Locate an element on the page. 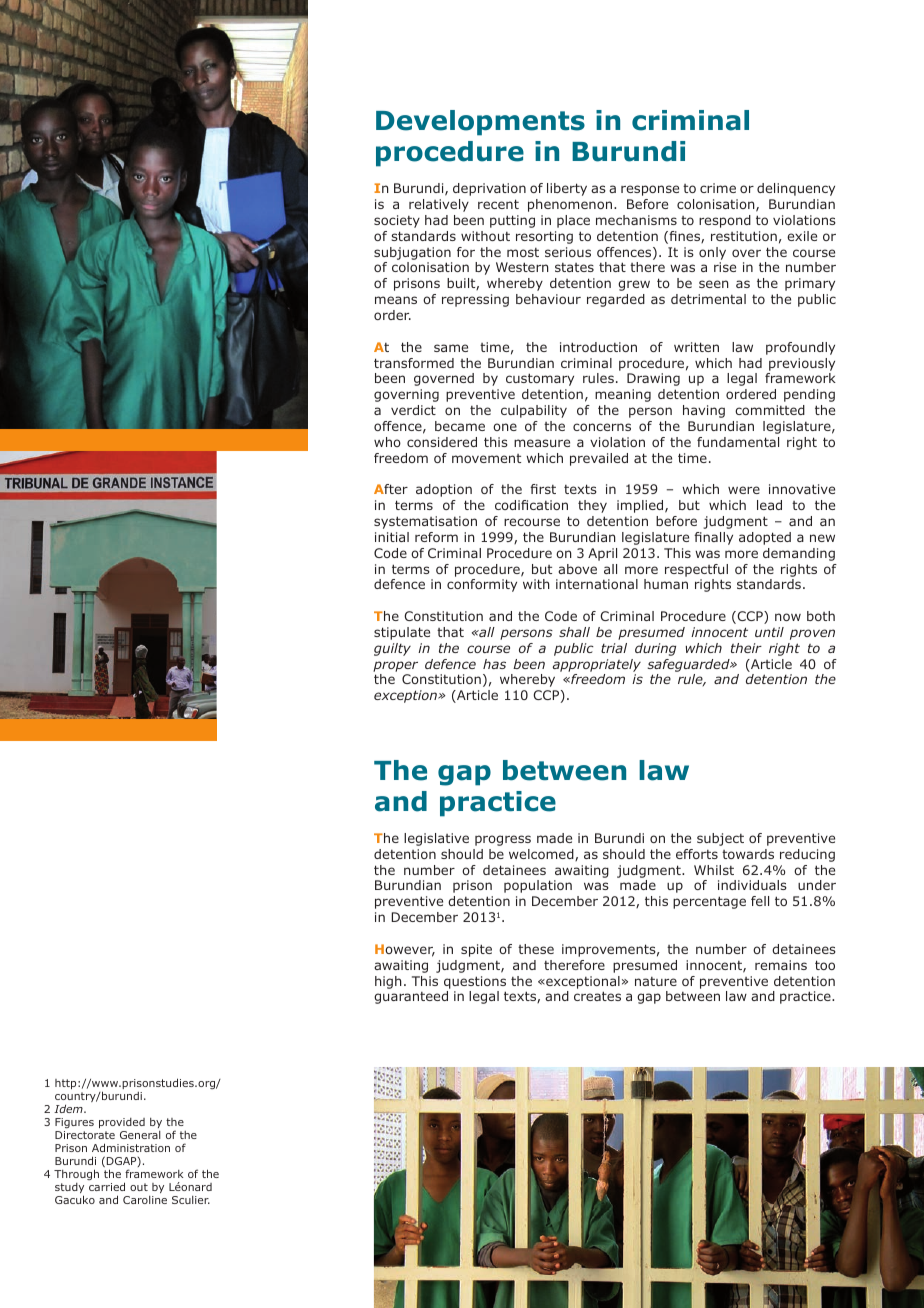  society is located at coordinates (397, 221).
